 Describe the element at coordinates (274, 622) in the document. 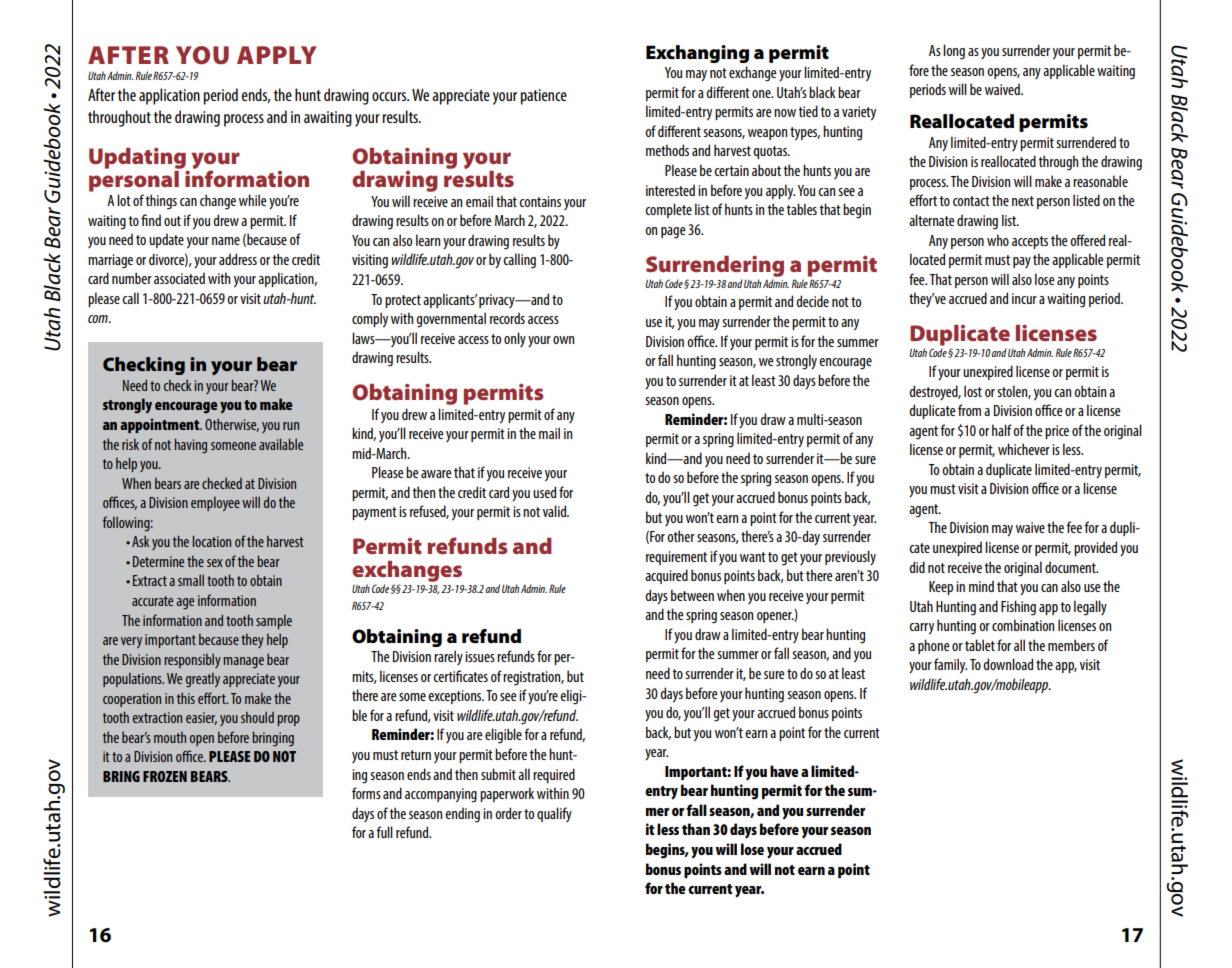

I see `sample` at that location.
